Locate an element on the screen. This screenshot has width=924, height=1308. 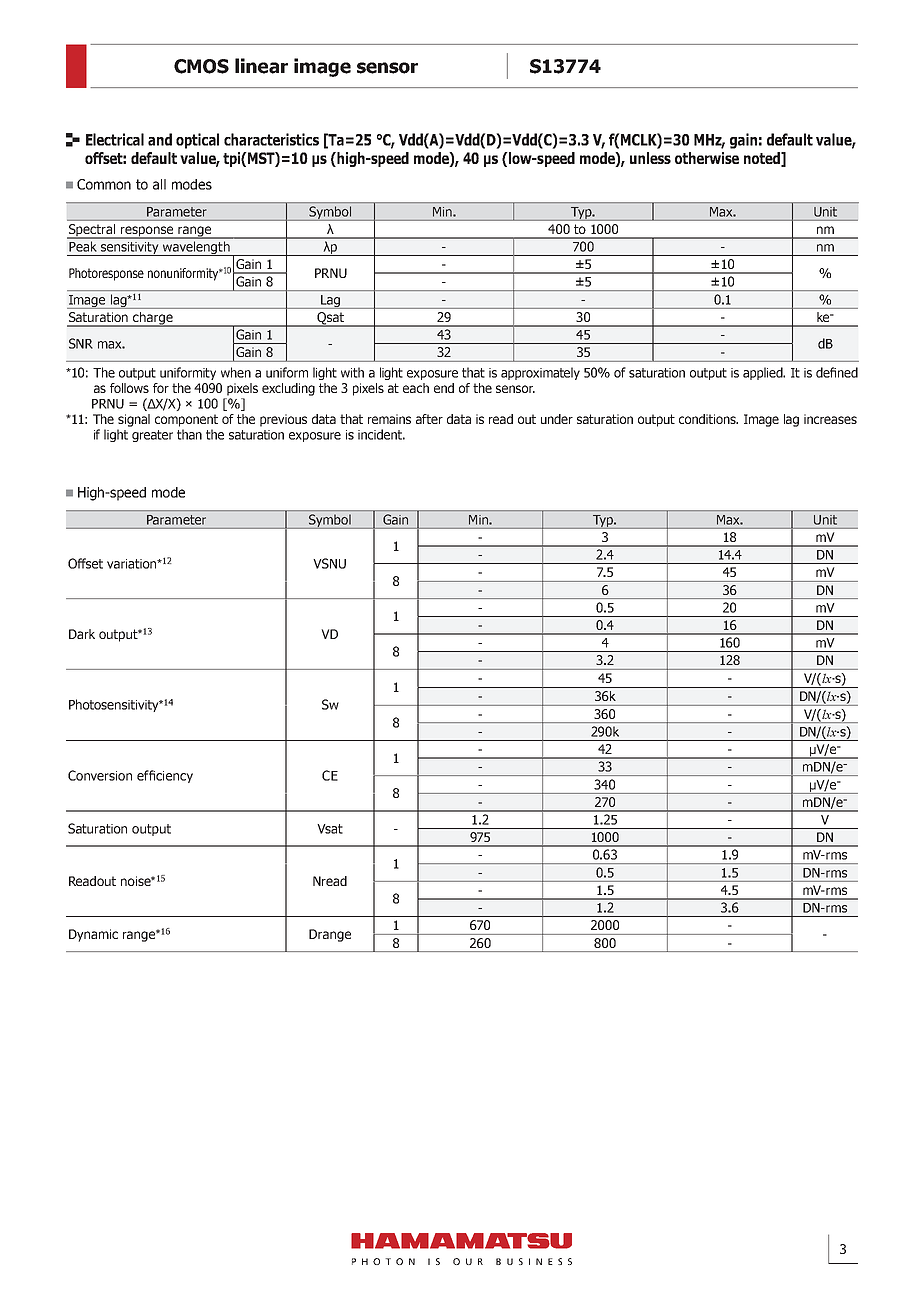
Dynamic is located at coordinates (93, 935).
